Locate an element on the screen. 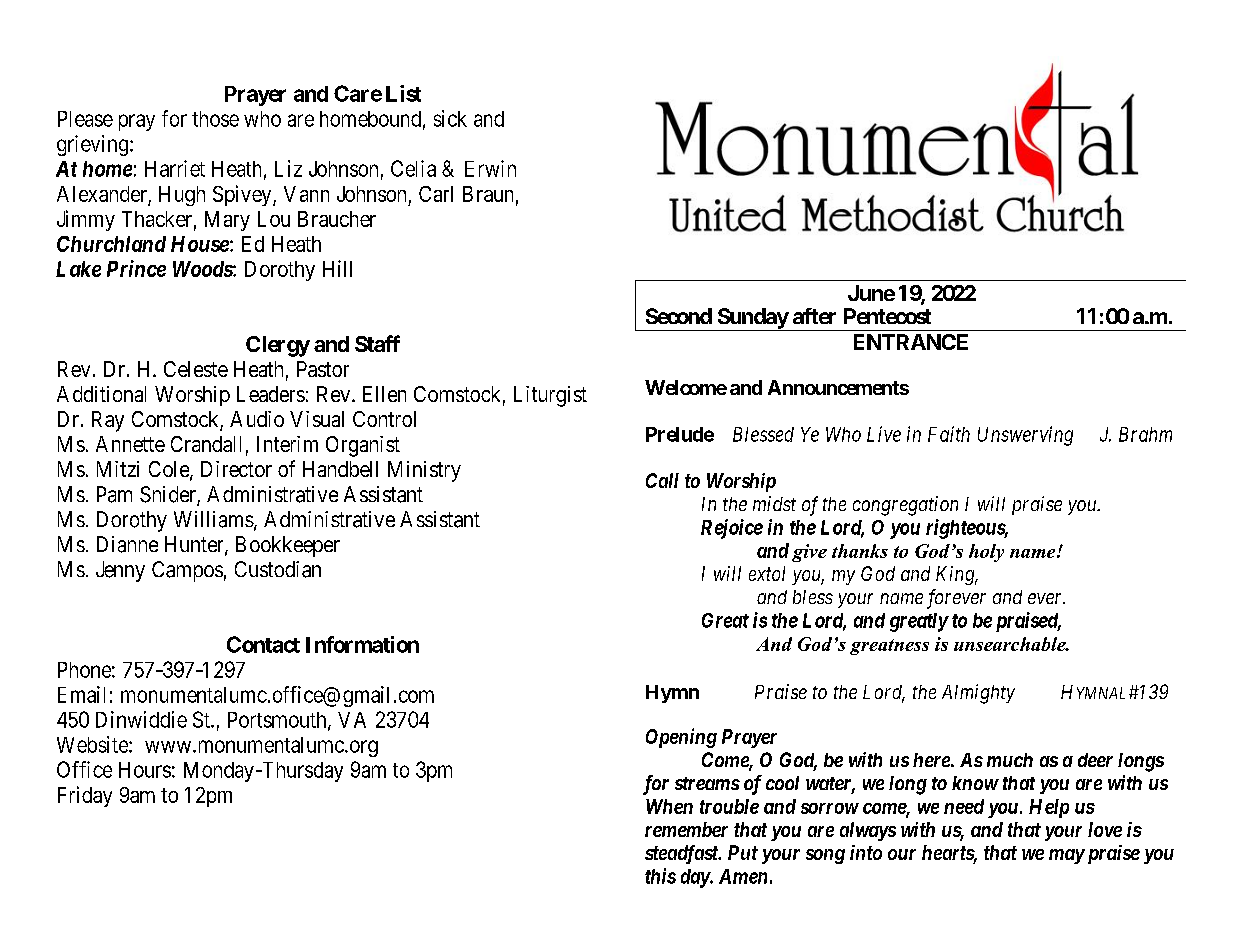  Call is located at coordinates (662, 480).
